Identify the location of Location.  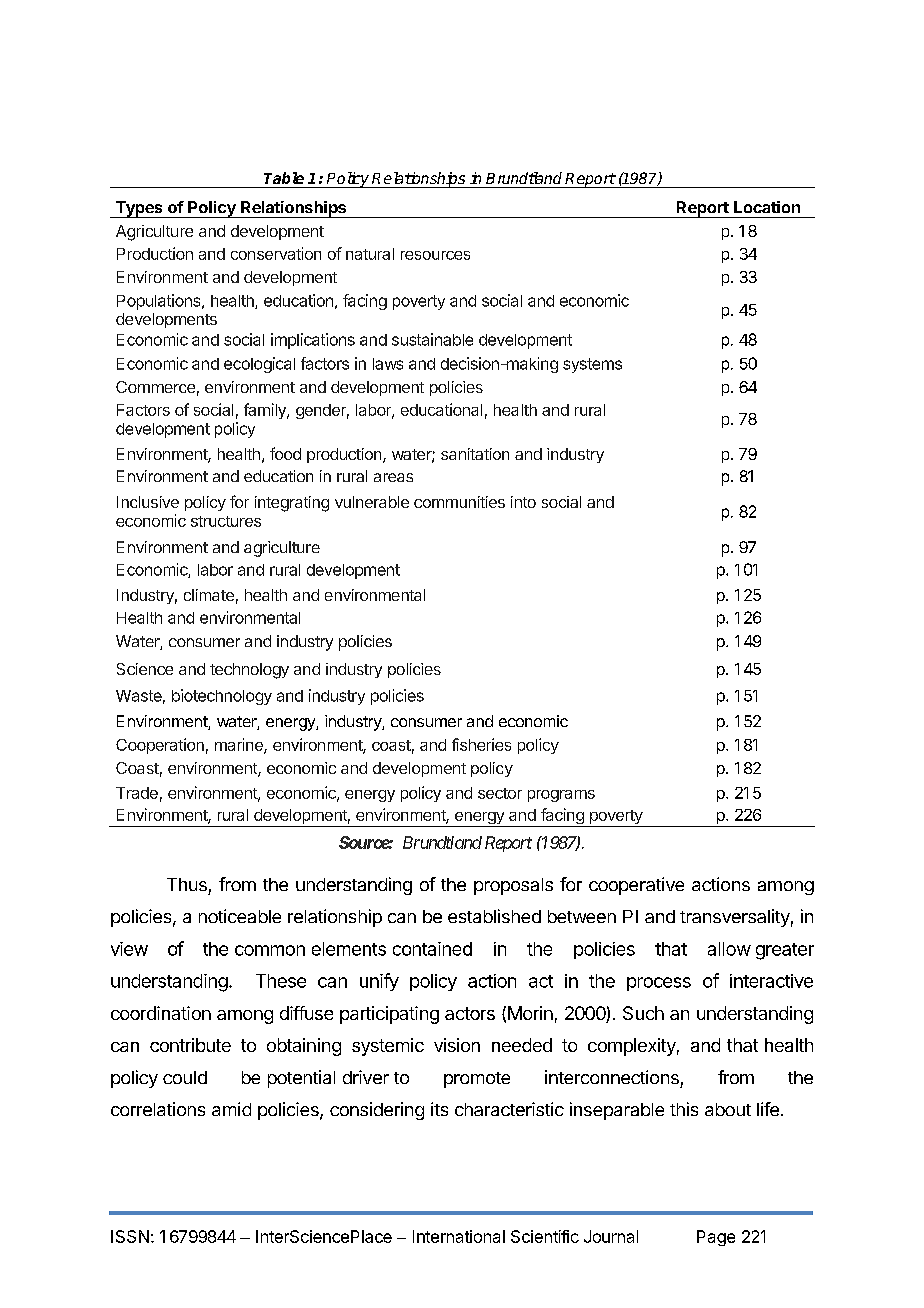
(767, 207).
